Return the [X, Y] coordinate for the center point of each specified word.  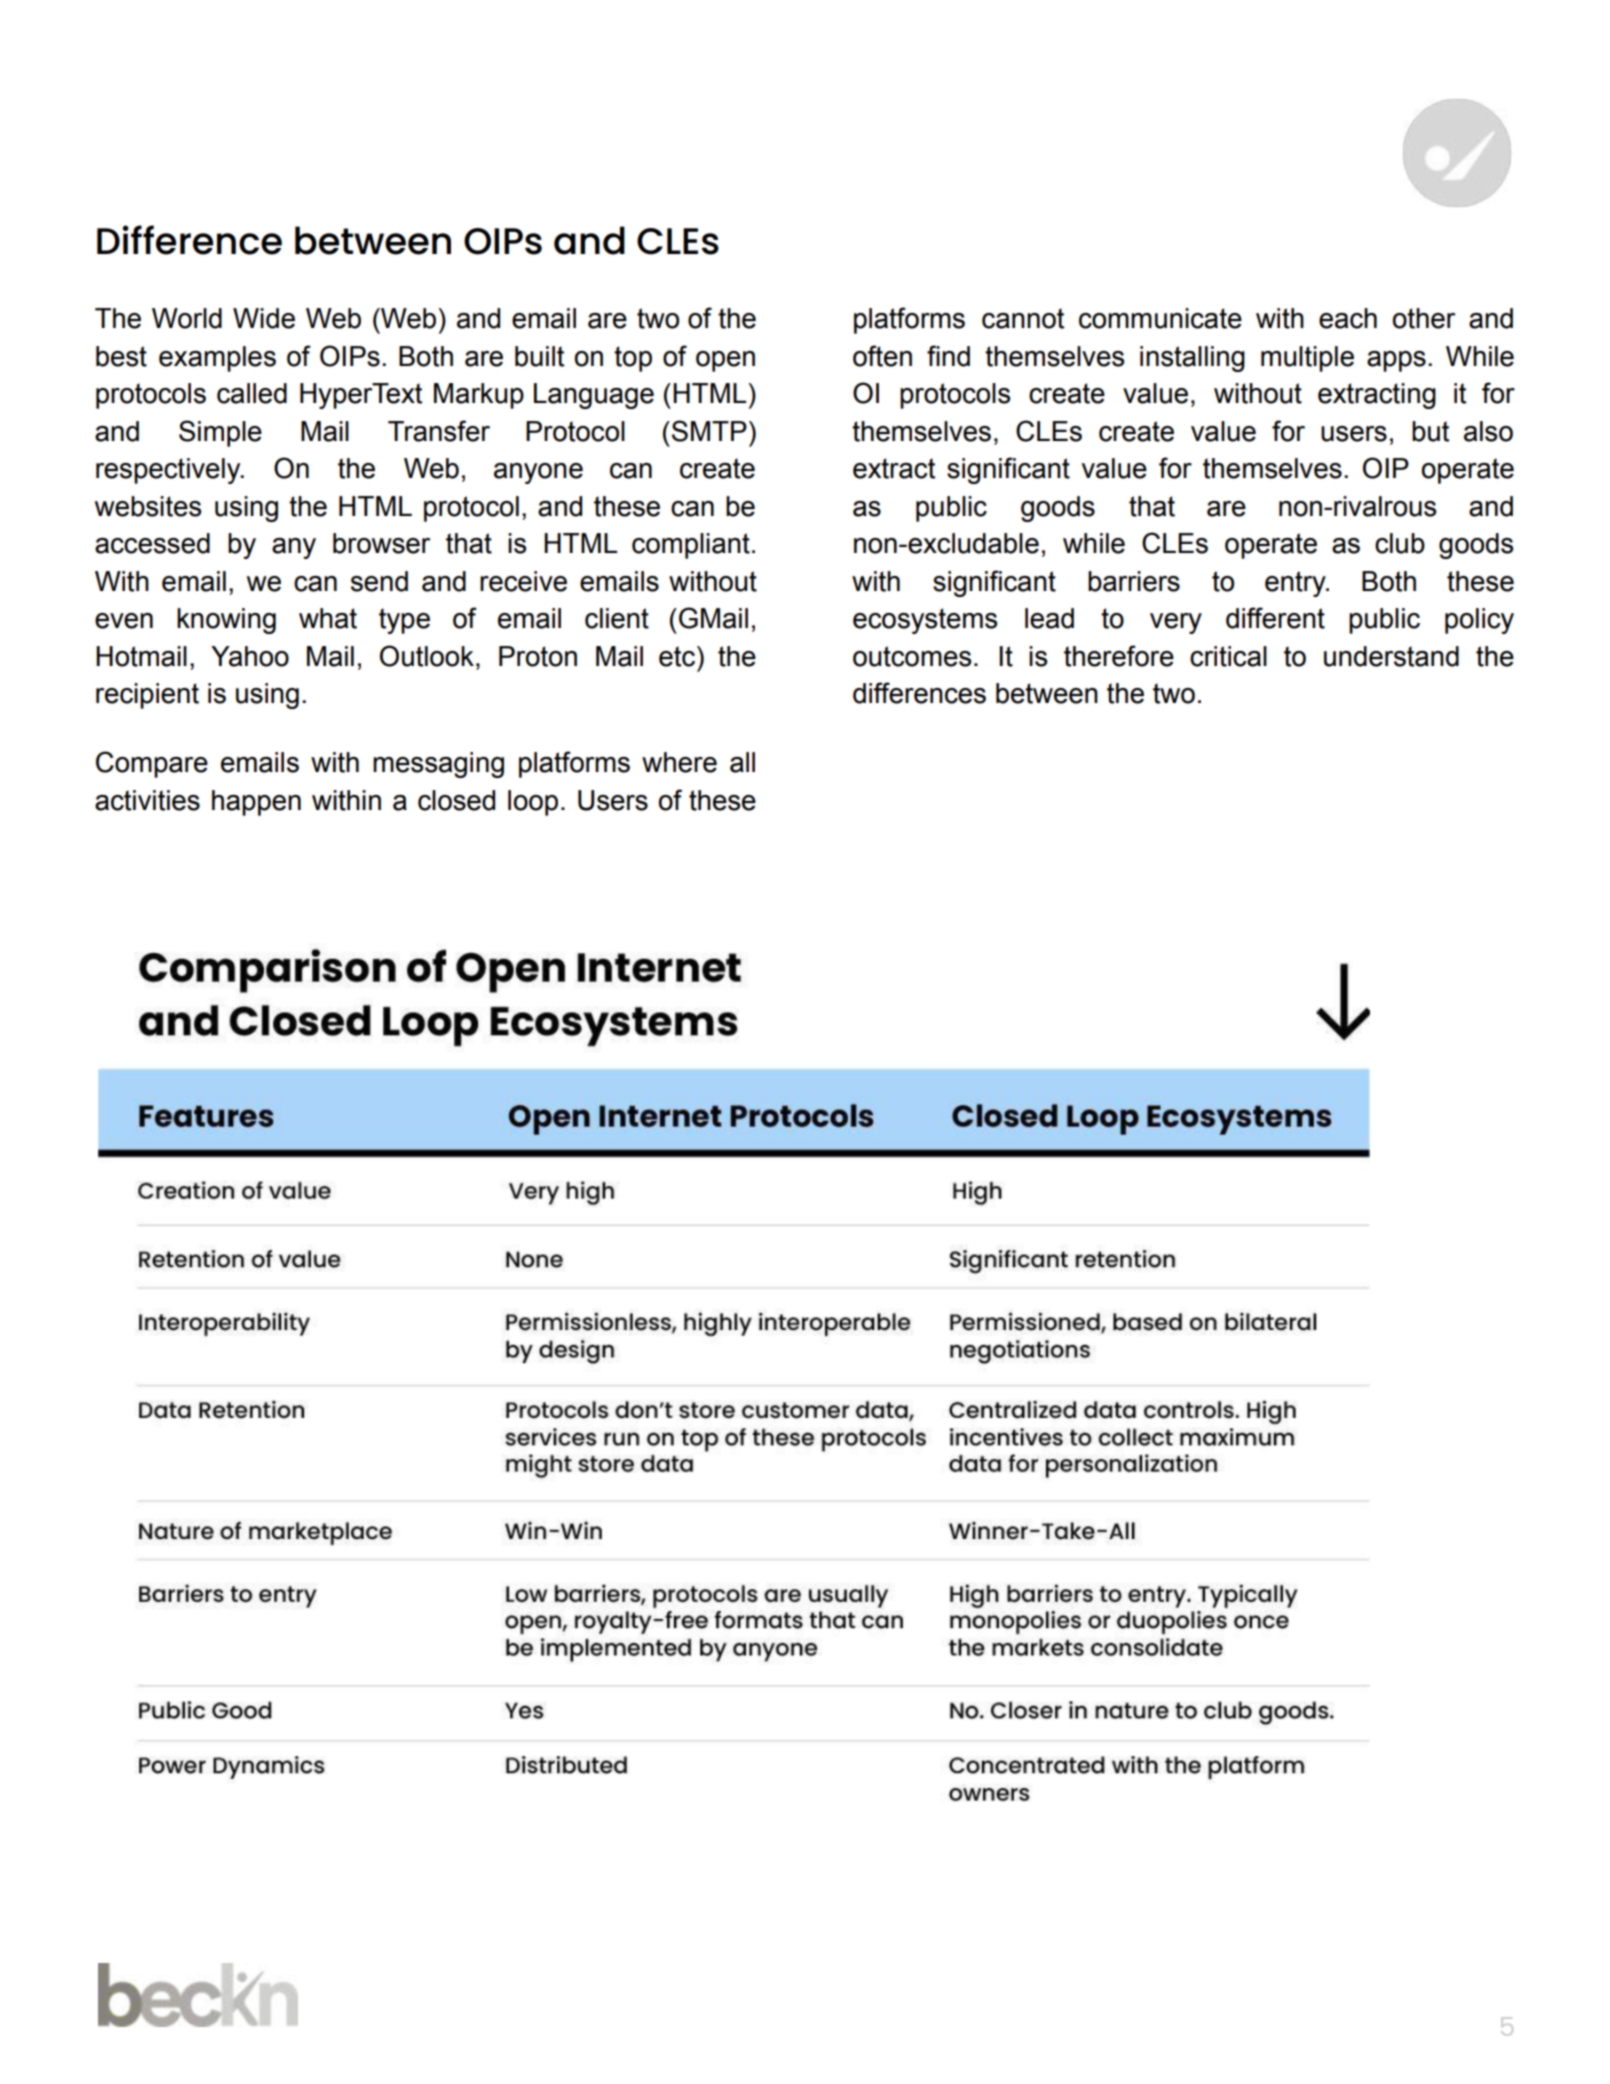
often [882, 356]
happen [256, 803]
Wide [264, 318]
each [1348, 318]
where [679, 762]
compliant [691, 546]
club [1400, 543]
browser [381, 543]
